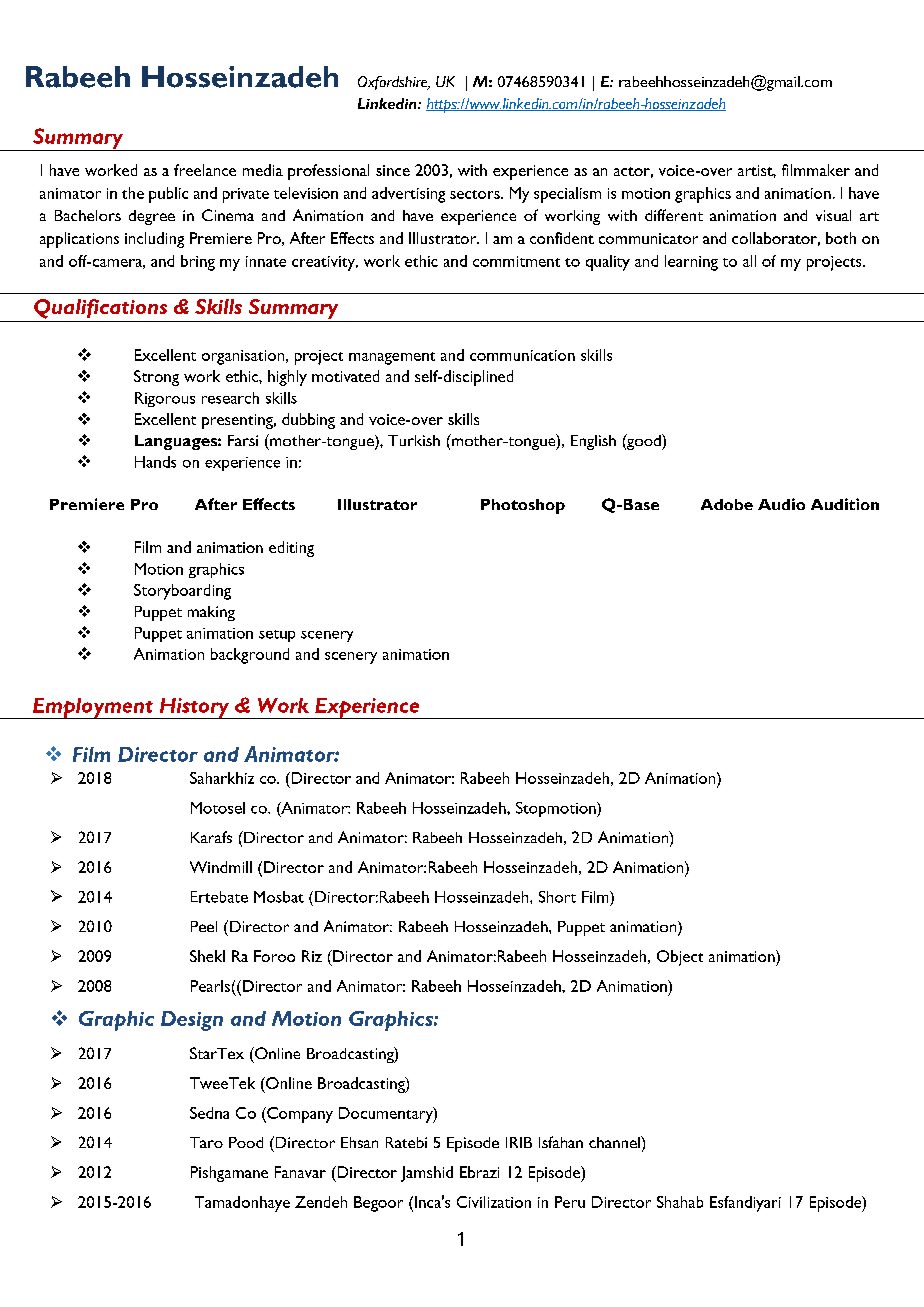 The image size is (924, 1307). I want to click on Civilization, so click(494, 1202).
